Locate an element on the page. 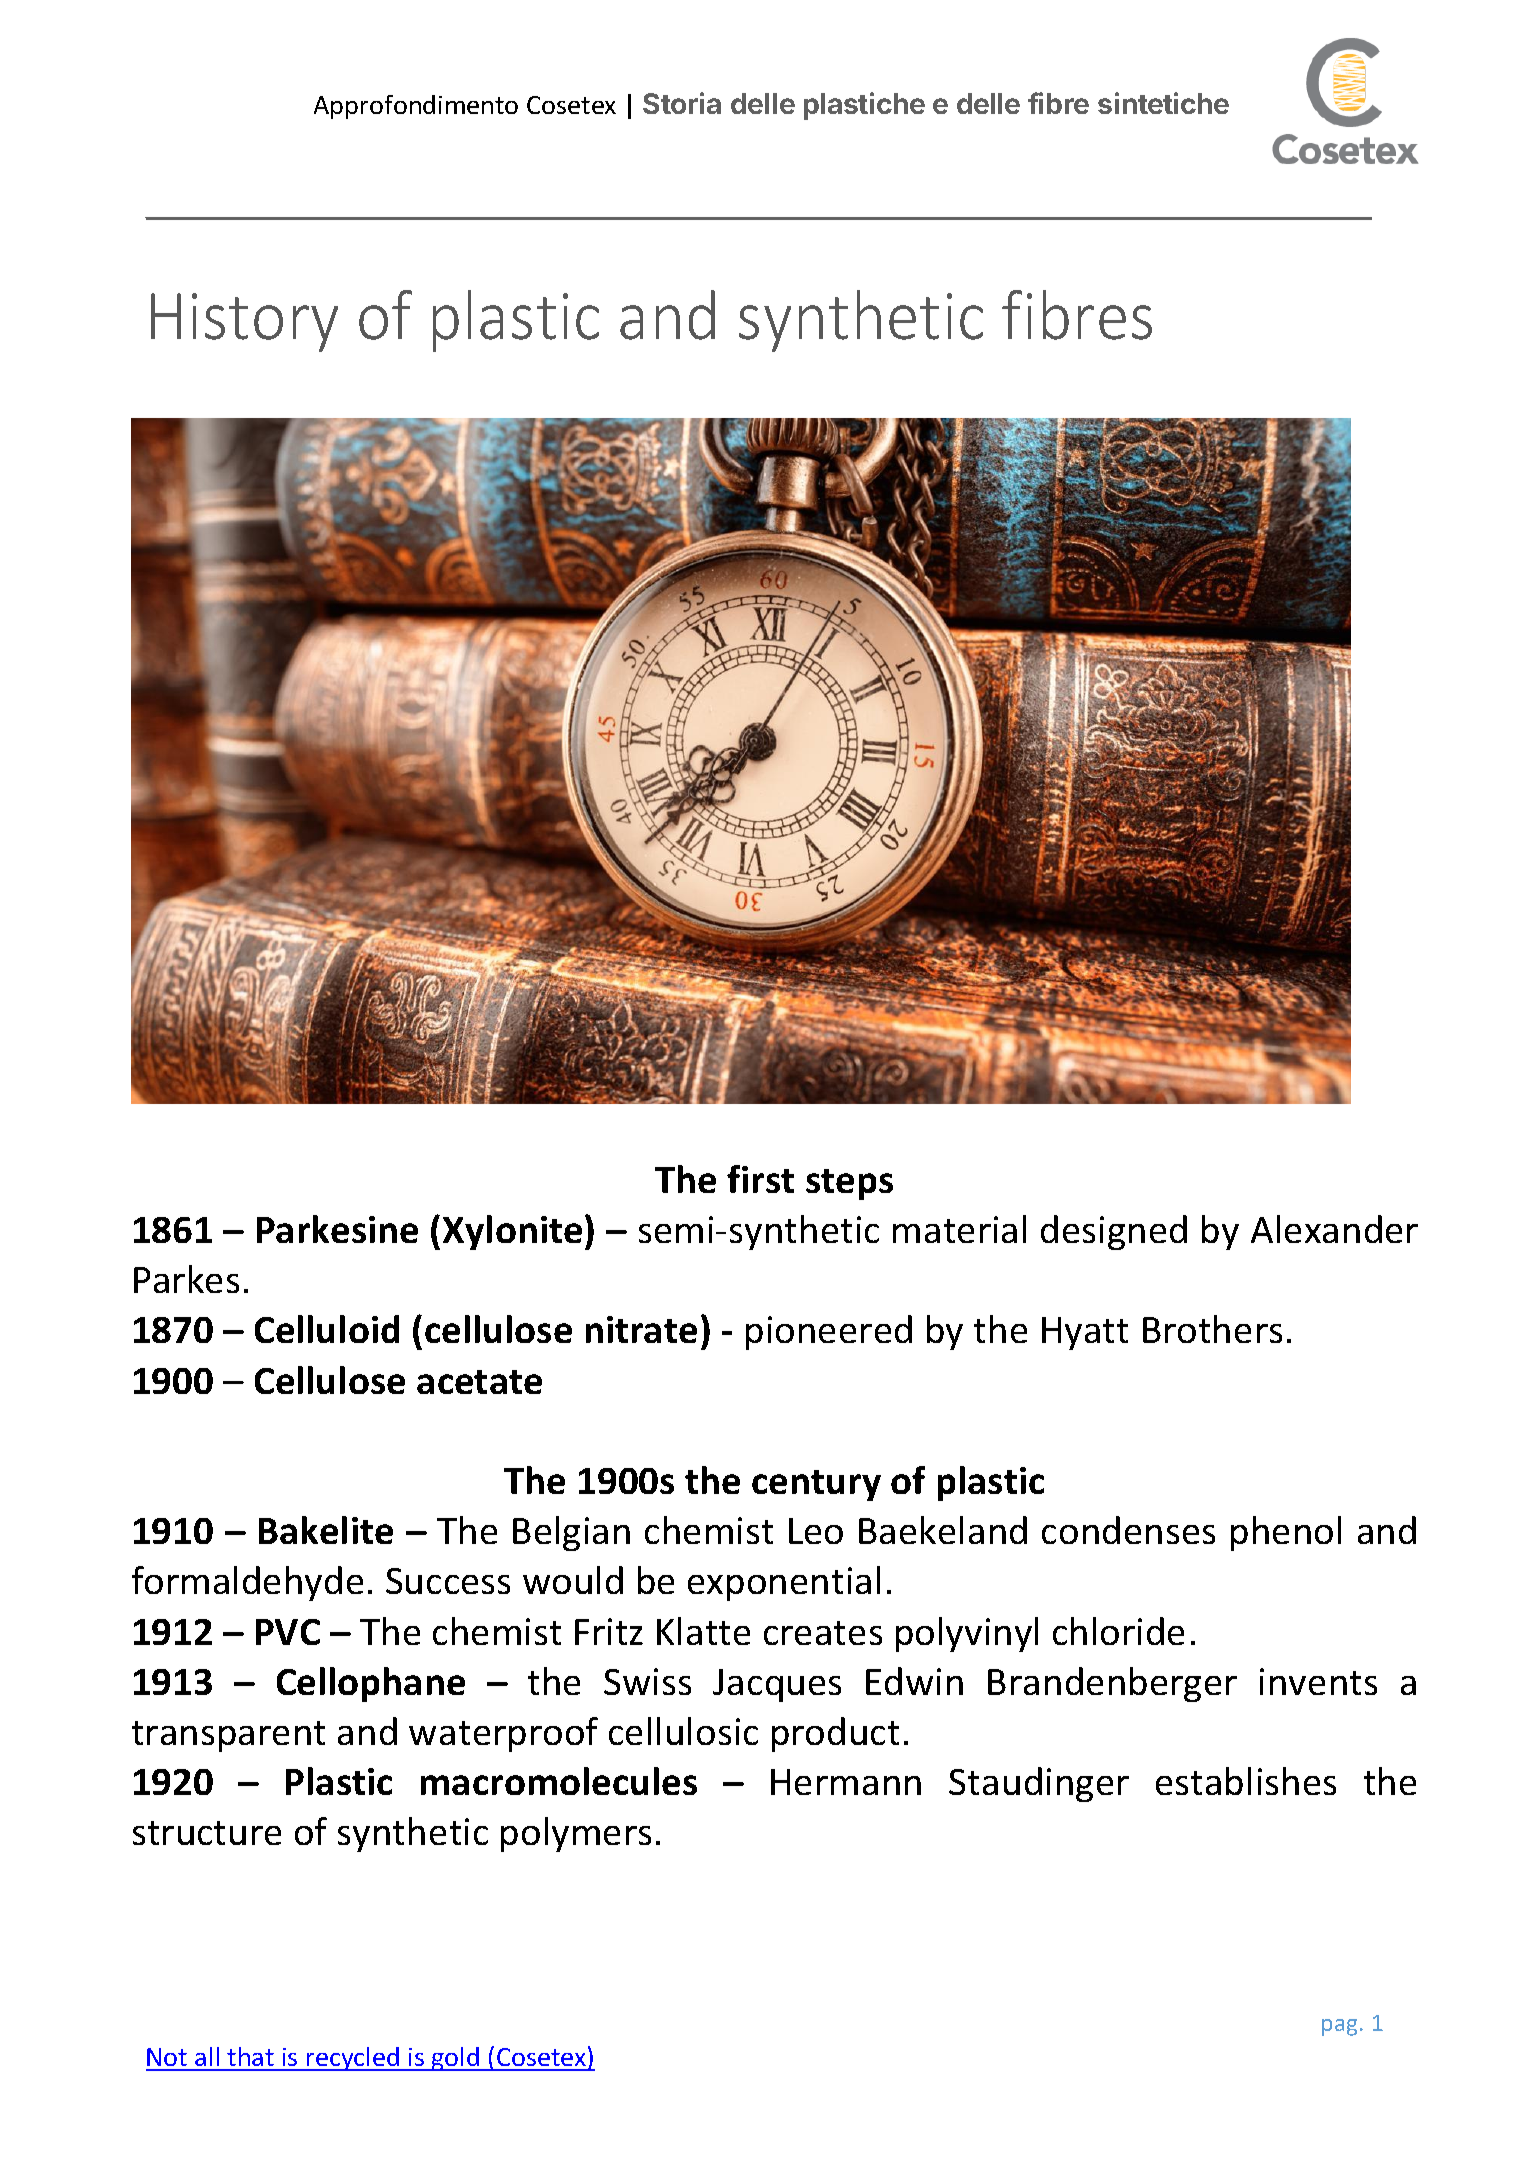 This image has height=2163, width=1530. first is located at coordinates (760, 1179).
